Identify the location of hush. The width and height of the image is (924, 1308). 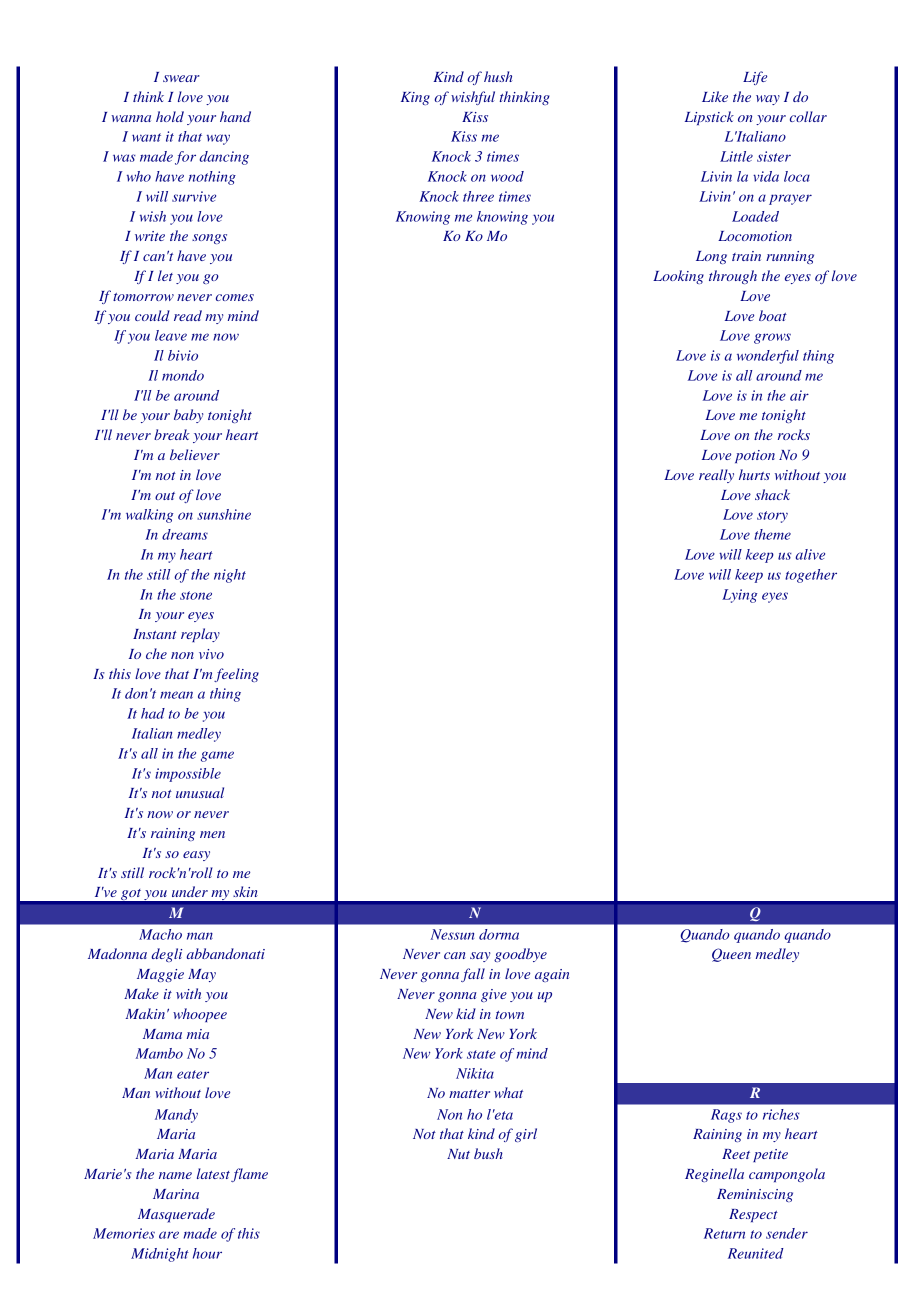
(498, 76).
